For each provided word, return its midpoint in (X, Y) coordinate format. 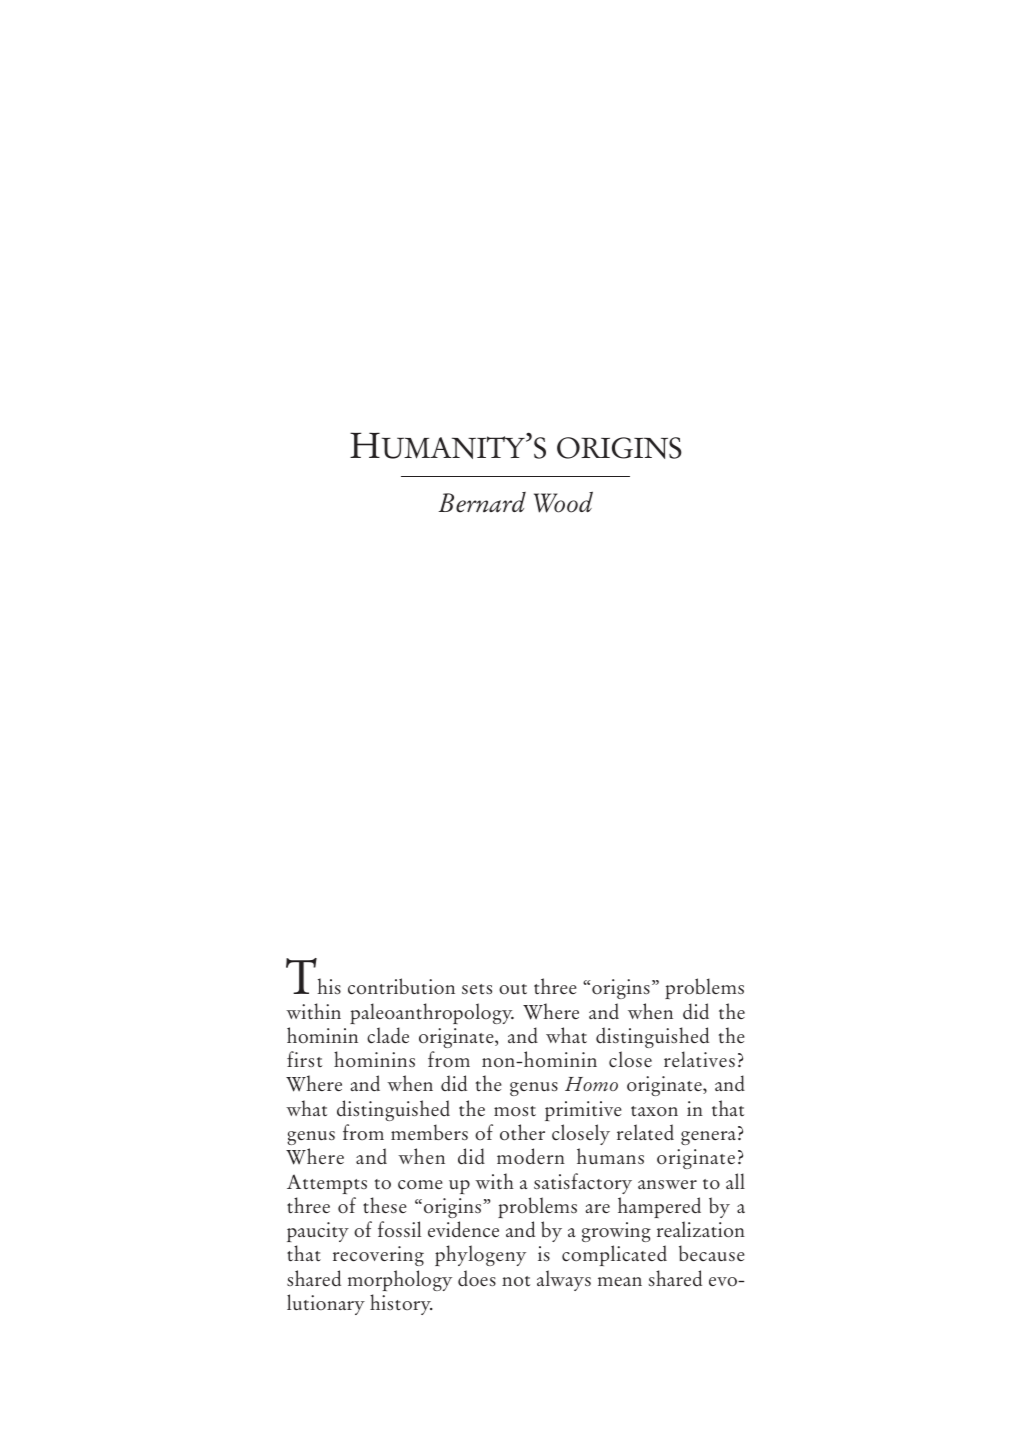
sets (477, 989)
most (515, 1111)
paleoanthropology (432, 1013)
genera (708, 1138)
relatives (699, 1059)
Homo (591, 1084)
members (429, 1132)
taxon (654, 1111)
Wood (563, 502)
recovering (378, 1256)
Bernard (482, 502)
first (304, 1059)
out (513, 989)
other (522, 1132)
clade (388, 1035)
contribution (401, 986)
